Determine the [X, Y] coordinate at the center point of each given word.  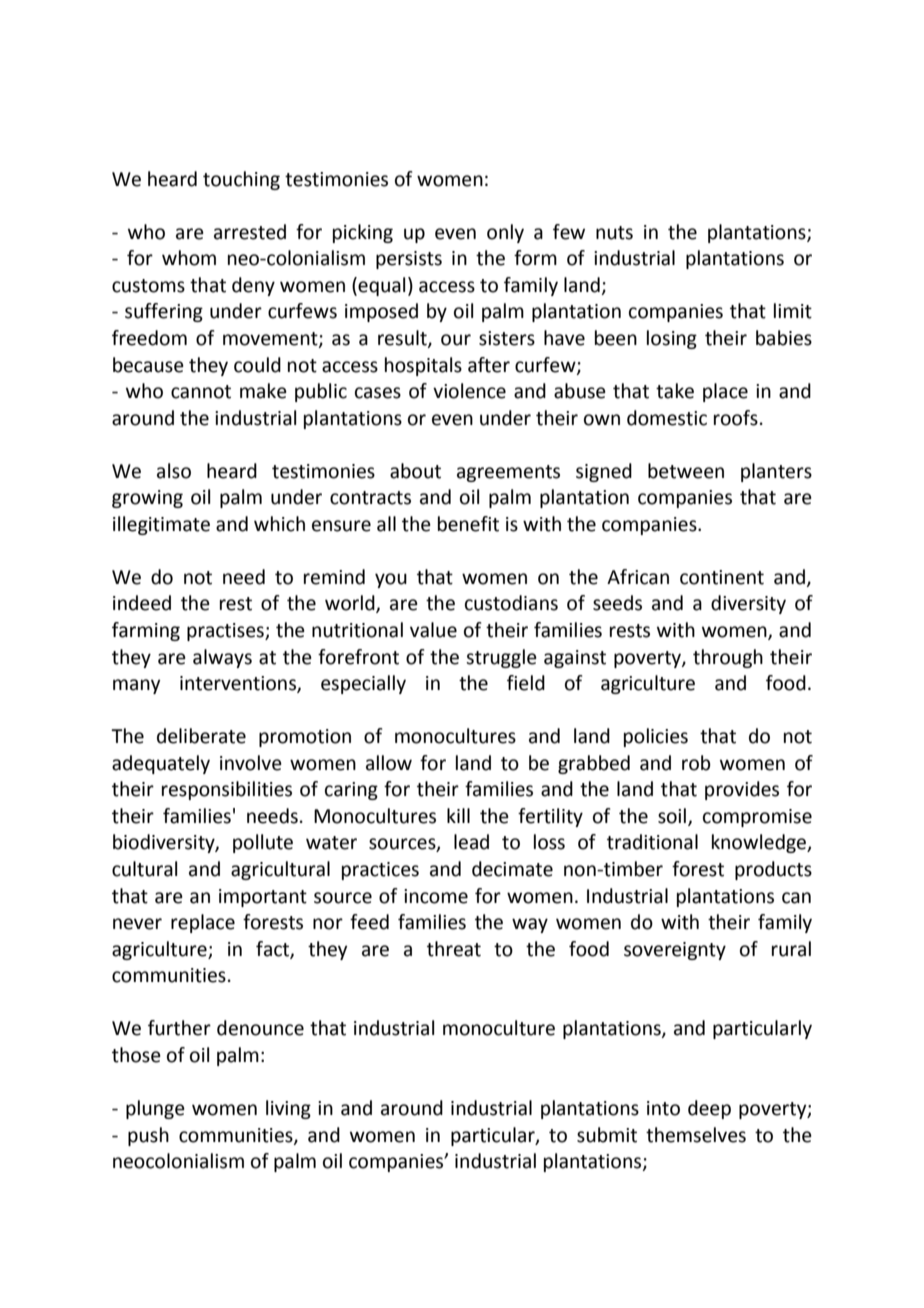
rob [696, 763]
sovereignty [675, 951]
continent [722, 577]
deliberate [201, 736]
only [505, 233]
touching [241, 180]
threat [454, 949]
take [675, 391]
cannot [201, 392]
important [263, 898]
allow [389, 763]
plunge [155, 1109]
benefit [468, 524]
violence [469, 391]
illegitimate [161, 525]
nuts [614, 233]
